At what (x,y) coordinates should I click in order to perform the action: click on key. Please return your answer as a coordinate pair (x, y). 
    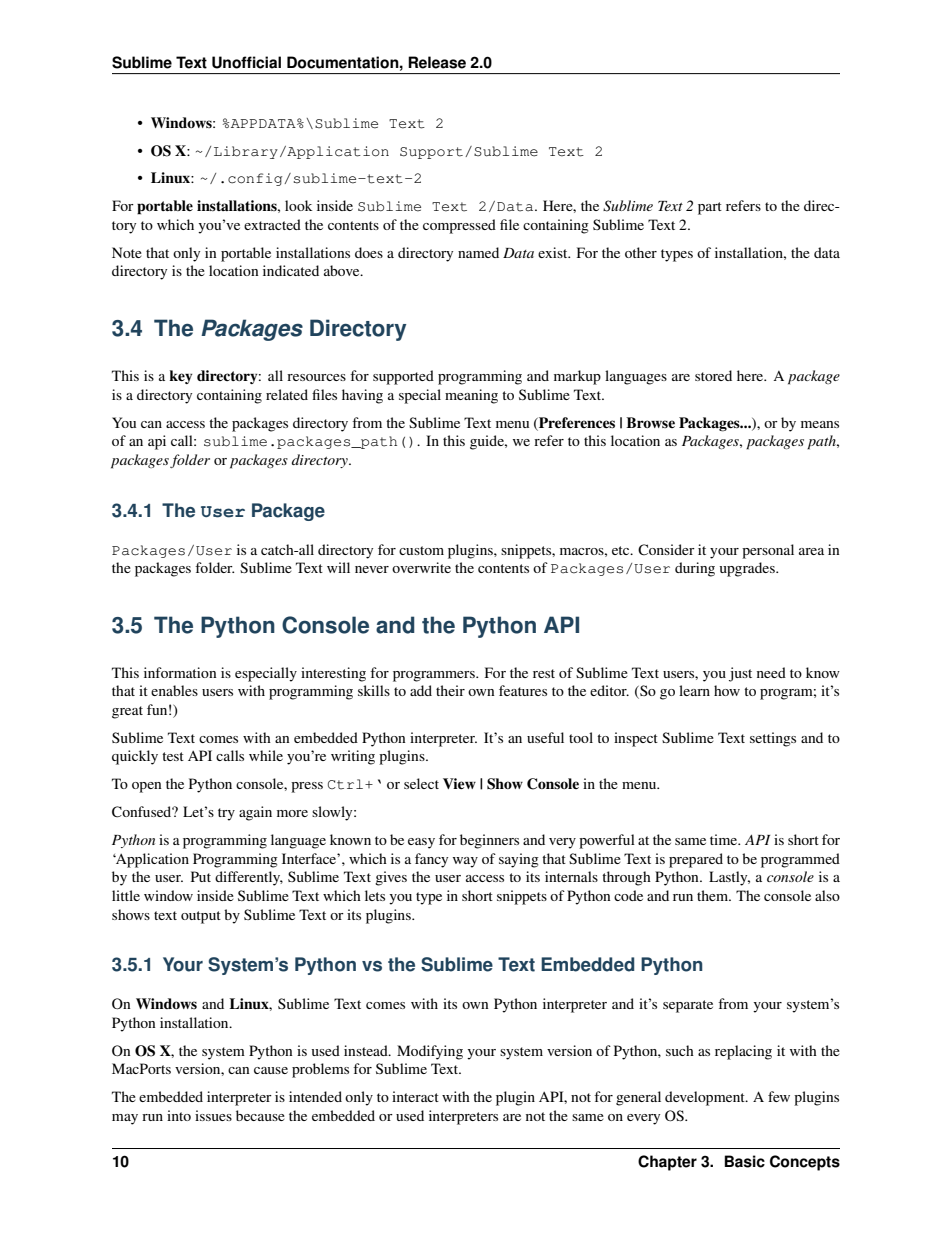
    Looking at the image, I should click on (180, 377).
